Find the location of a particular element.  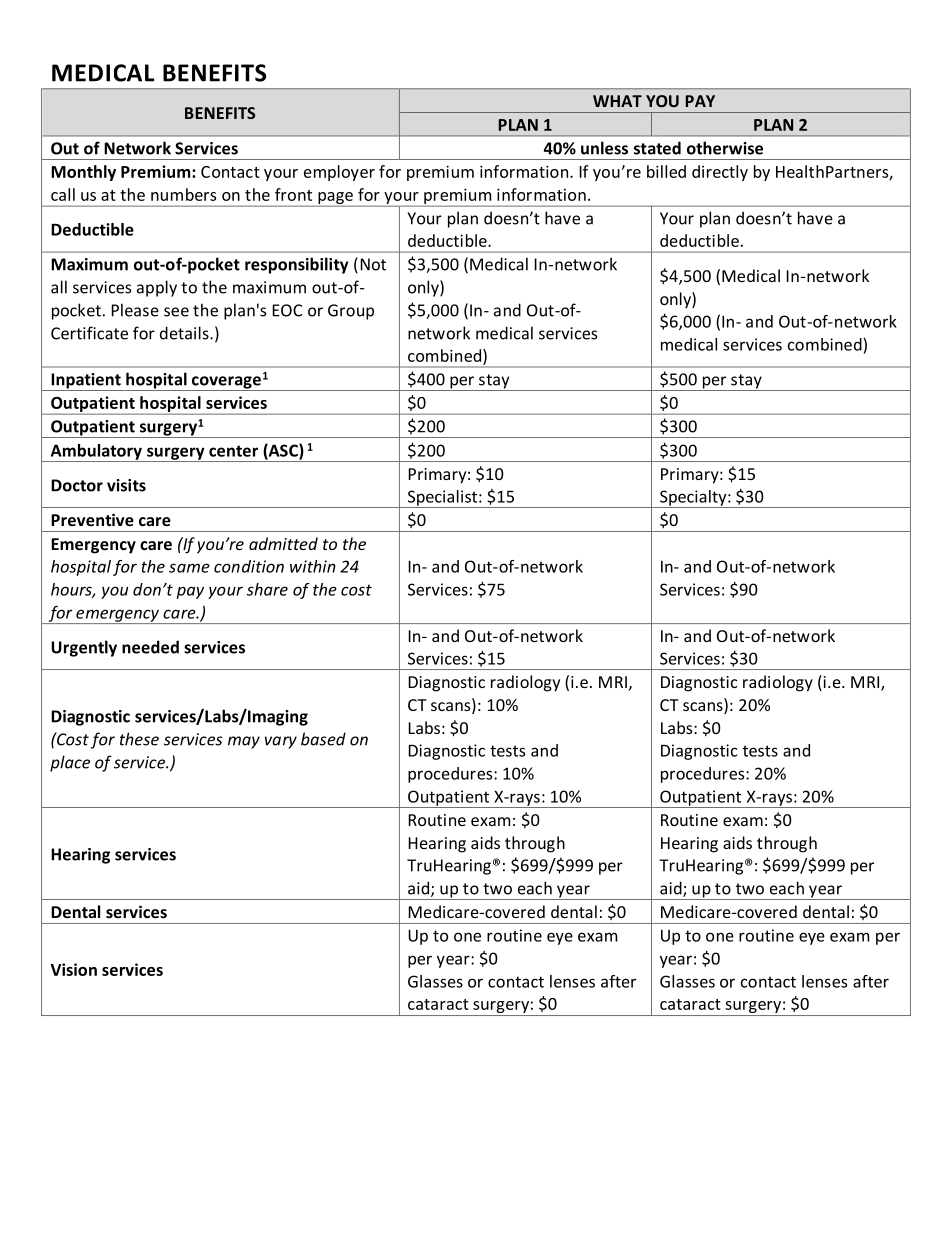

based is located at coordinates (323, 739).
